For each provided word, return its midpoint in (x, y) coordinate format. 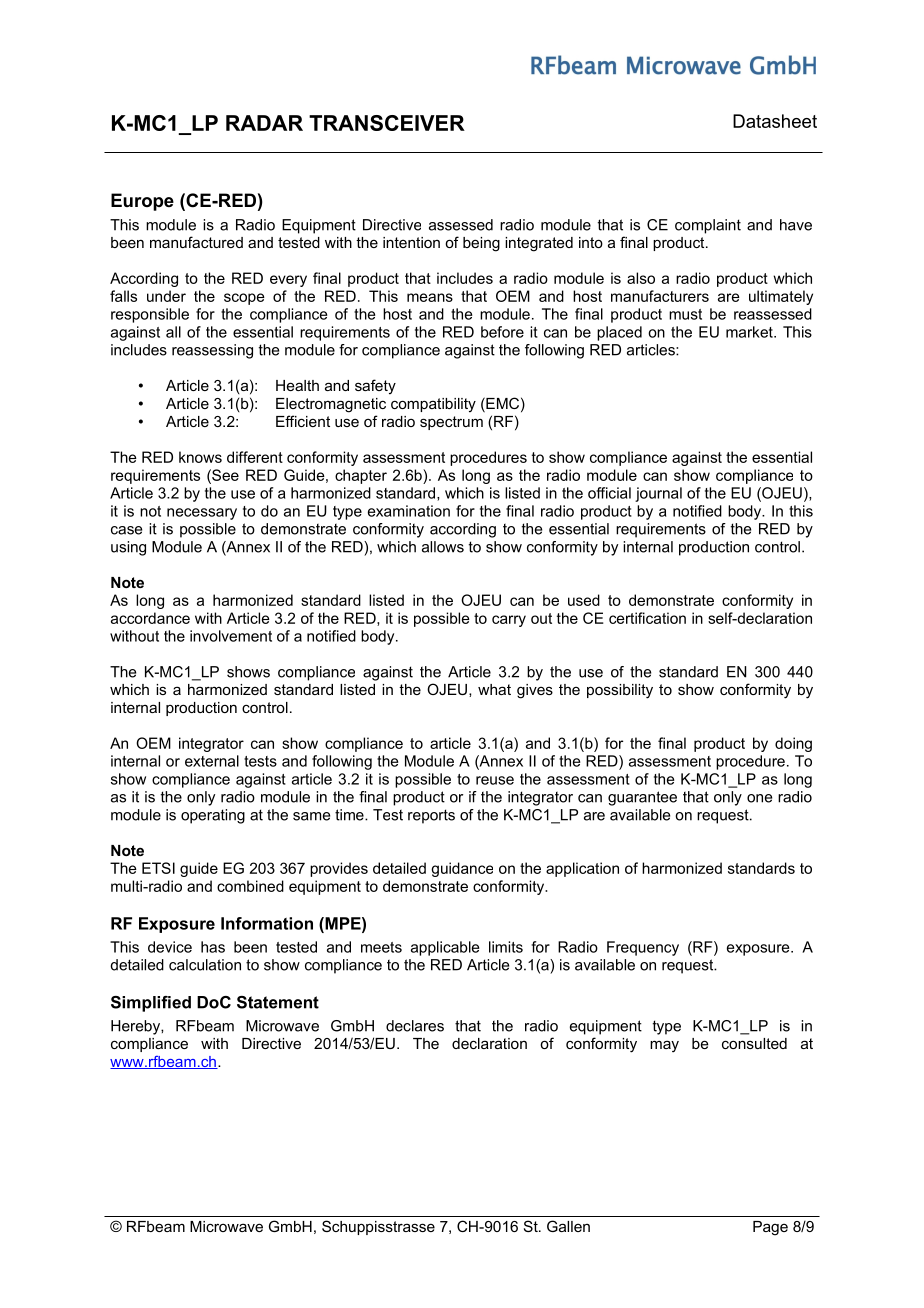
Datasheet (775, 121)
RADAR (264, 123)
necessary (202, 514)
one (759, 798)
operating (213, 816)
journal (658, 494)
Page (770, 1228)
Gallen (568, 1226)
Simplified (151, 1004)
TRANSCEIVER (387, 123)
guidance (462, 869)
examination (409, 511)
